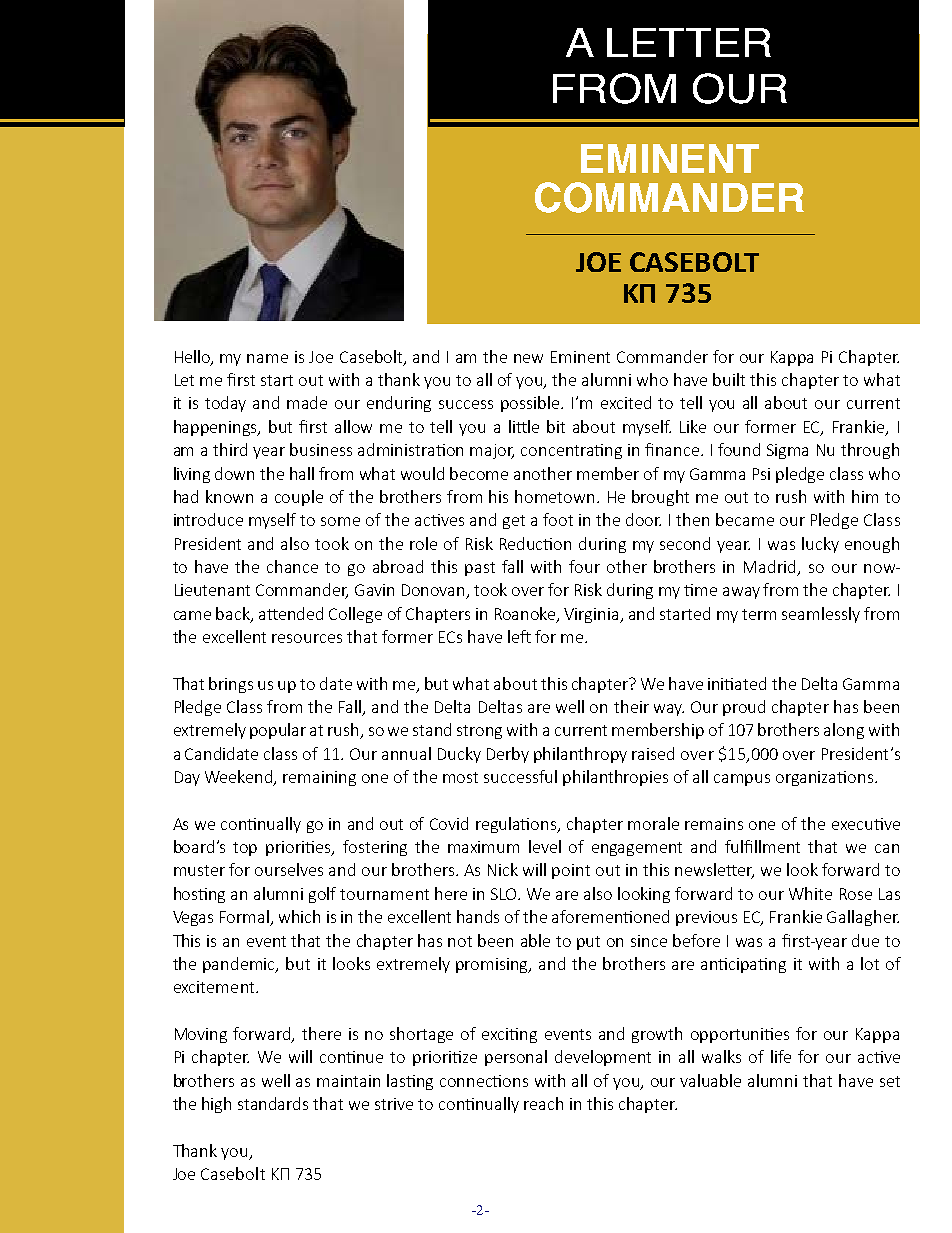 This page has height=1233, width=952. What do you see at coordinates (307, 402) in the page?
I see `made` at bounding box center [307, 402].
